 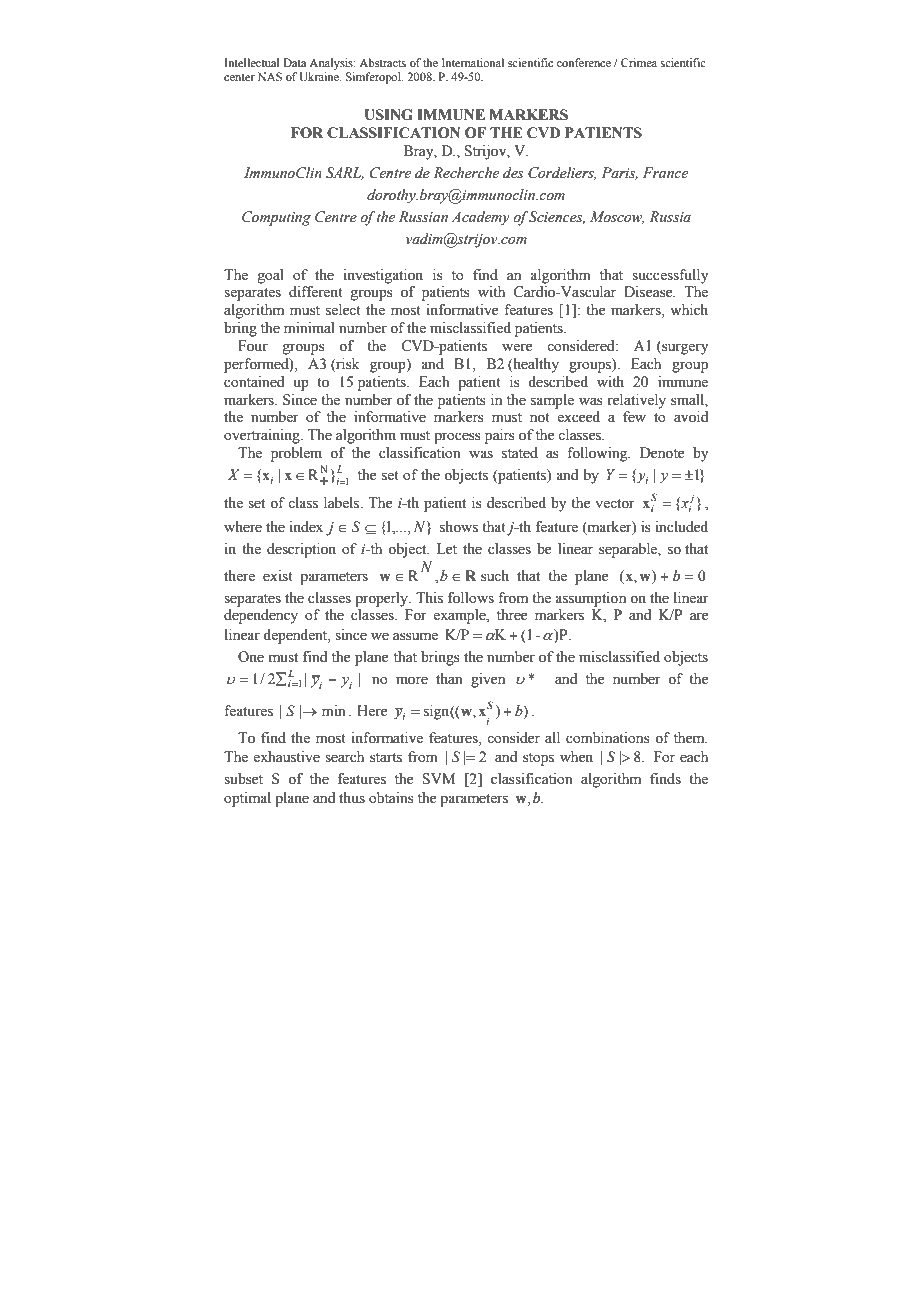 I want to click on SVM, so click(x=439, y=779).
